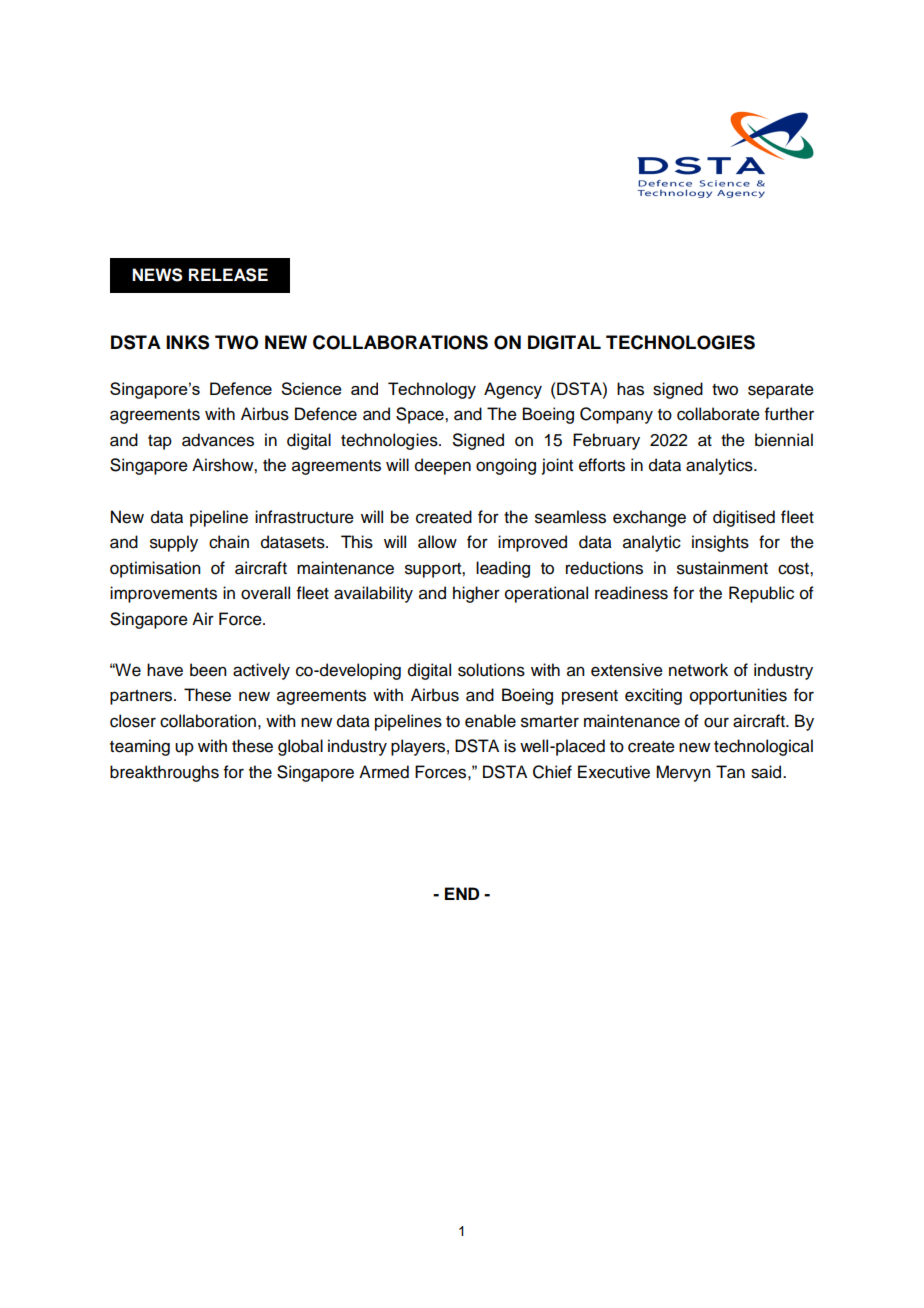 The width and height of the document is (924, 1308). I want to click on breakthroughs, so click(164, 773).
